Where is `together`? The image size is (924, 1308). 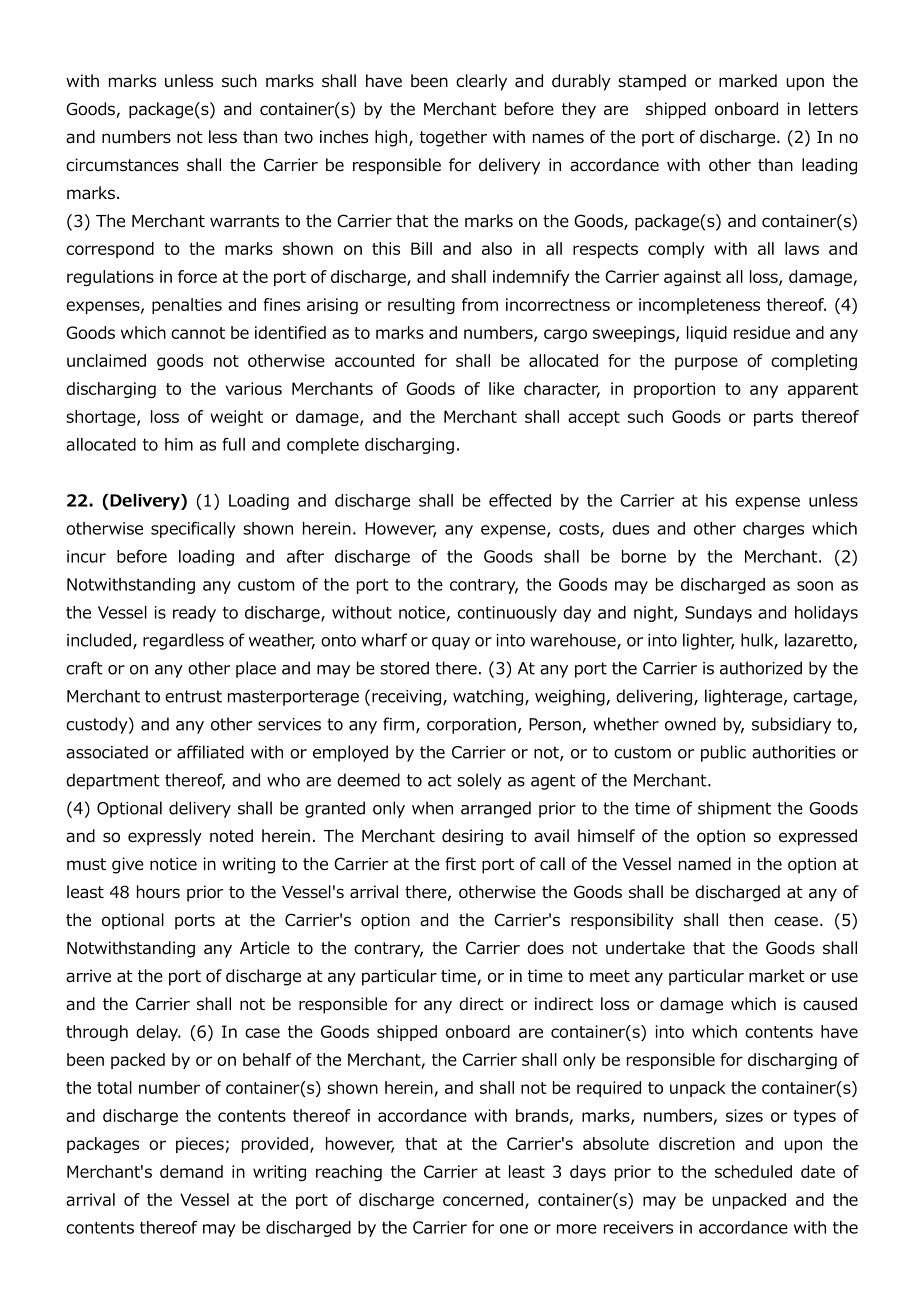
together is located at coordinates (453, 138).
